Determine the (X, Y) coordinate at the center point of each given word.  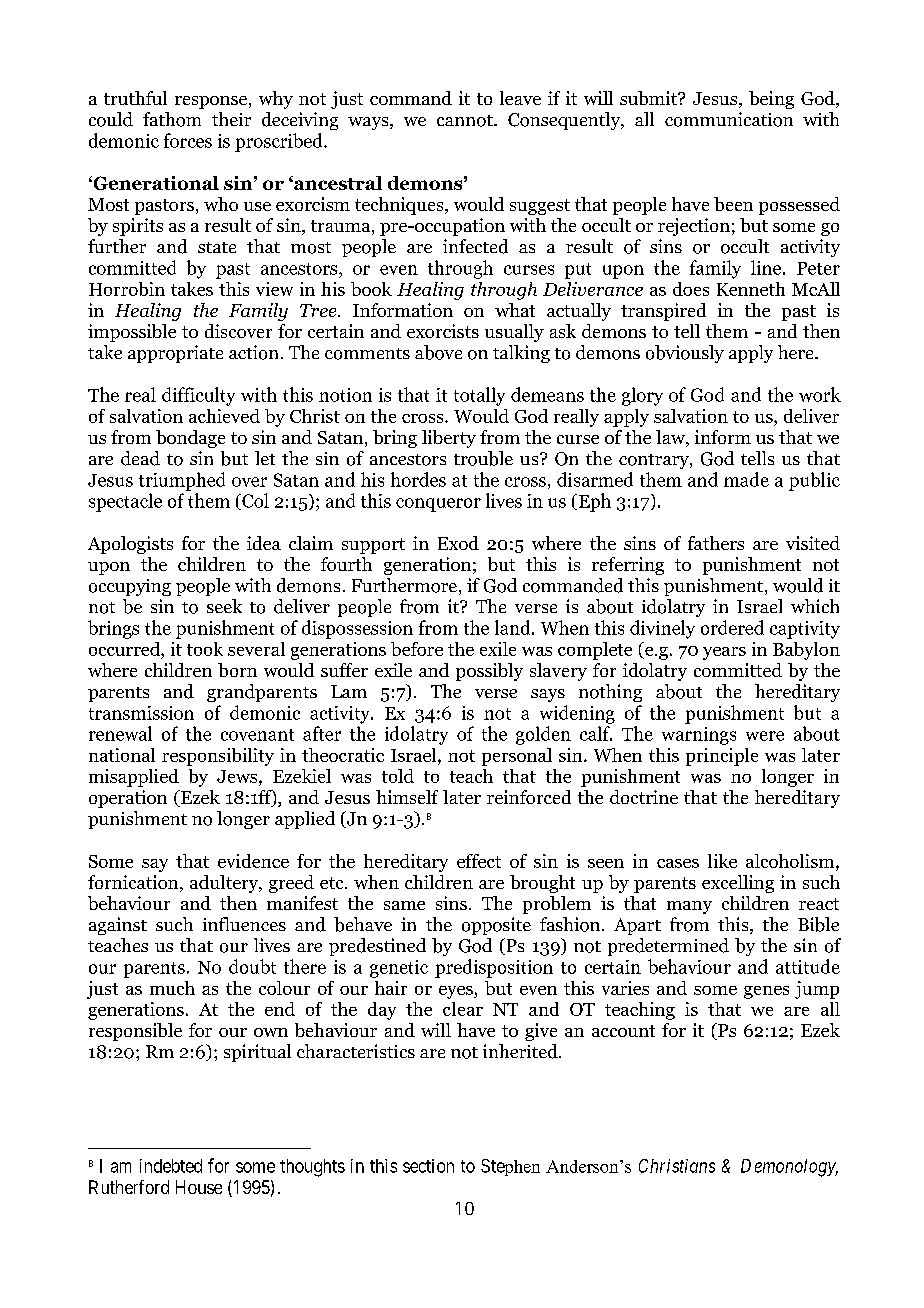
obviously (685, 354)
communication (729, 119)
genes (766, 992)
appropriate (175, 354)
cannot (466, 121)
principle (722, 757)
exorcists (443, 331)
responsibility (218, 757)
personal (517, 757)
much (172, 988)
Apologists (130, 545)
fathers (716, 543)
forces (188, 140)
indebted (171, 1166)
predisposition (494, 968)
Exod (458, 543)
